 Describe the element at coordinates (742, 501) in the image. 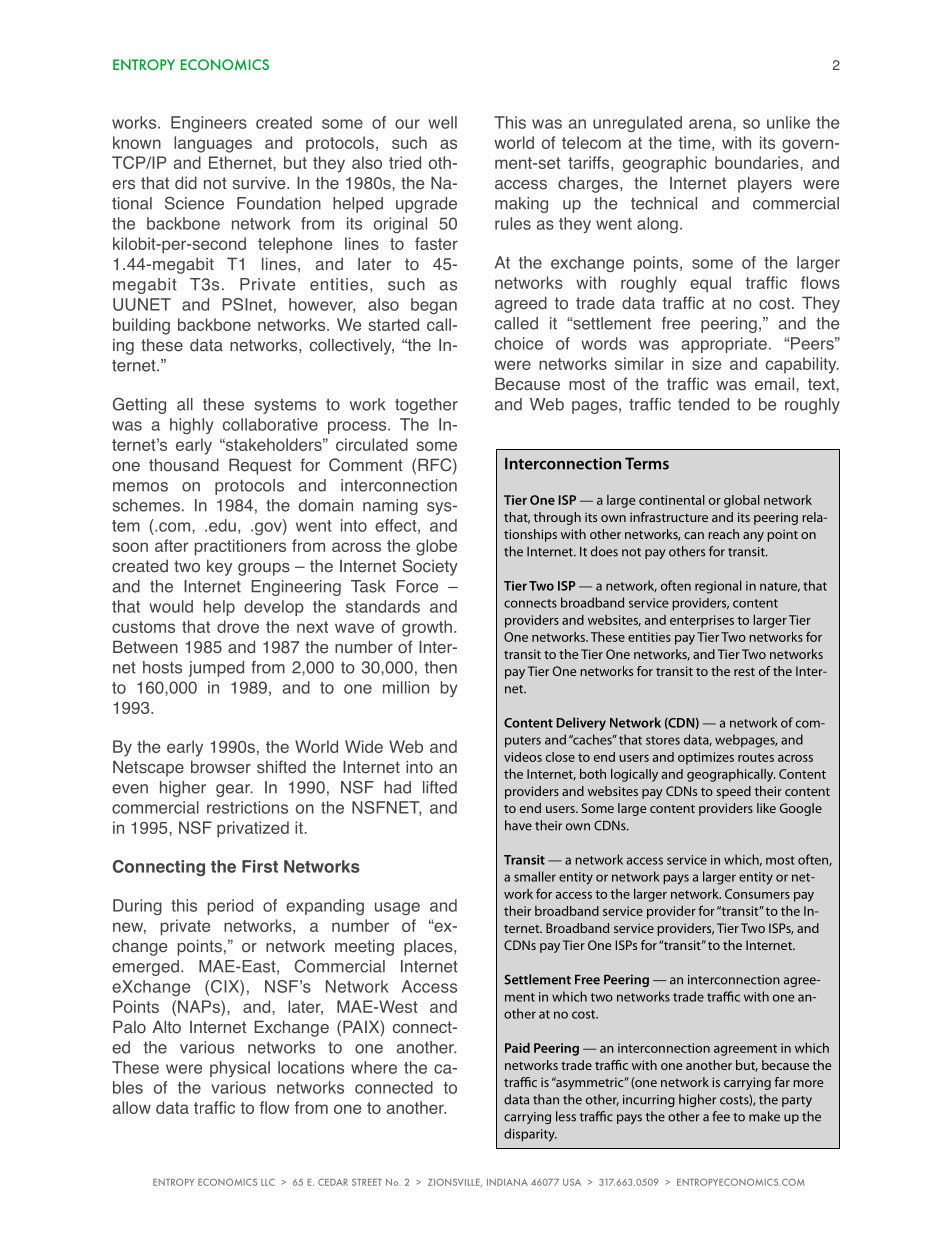

I see `global` at that location.
